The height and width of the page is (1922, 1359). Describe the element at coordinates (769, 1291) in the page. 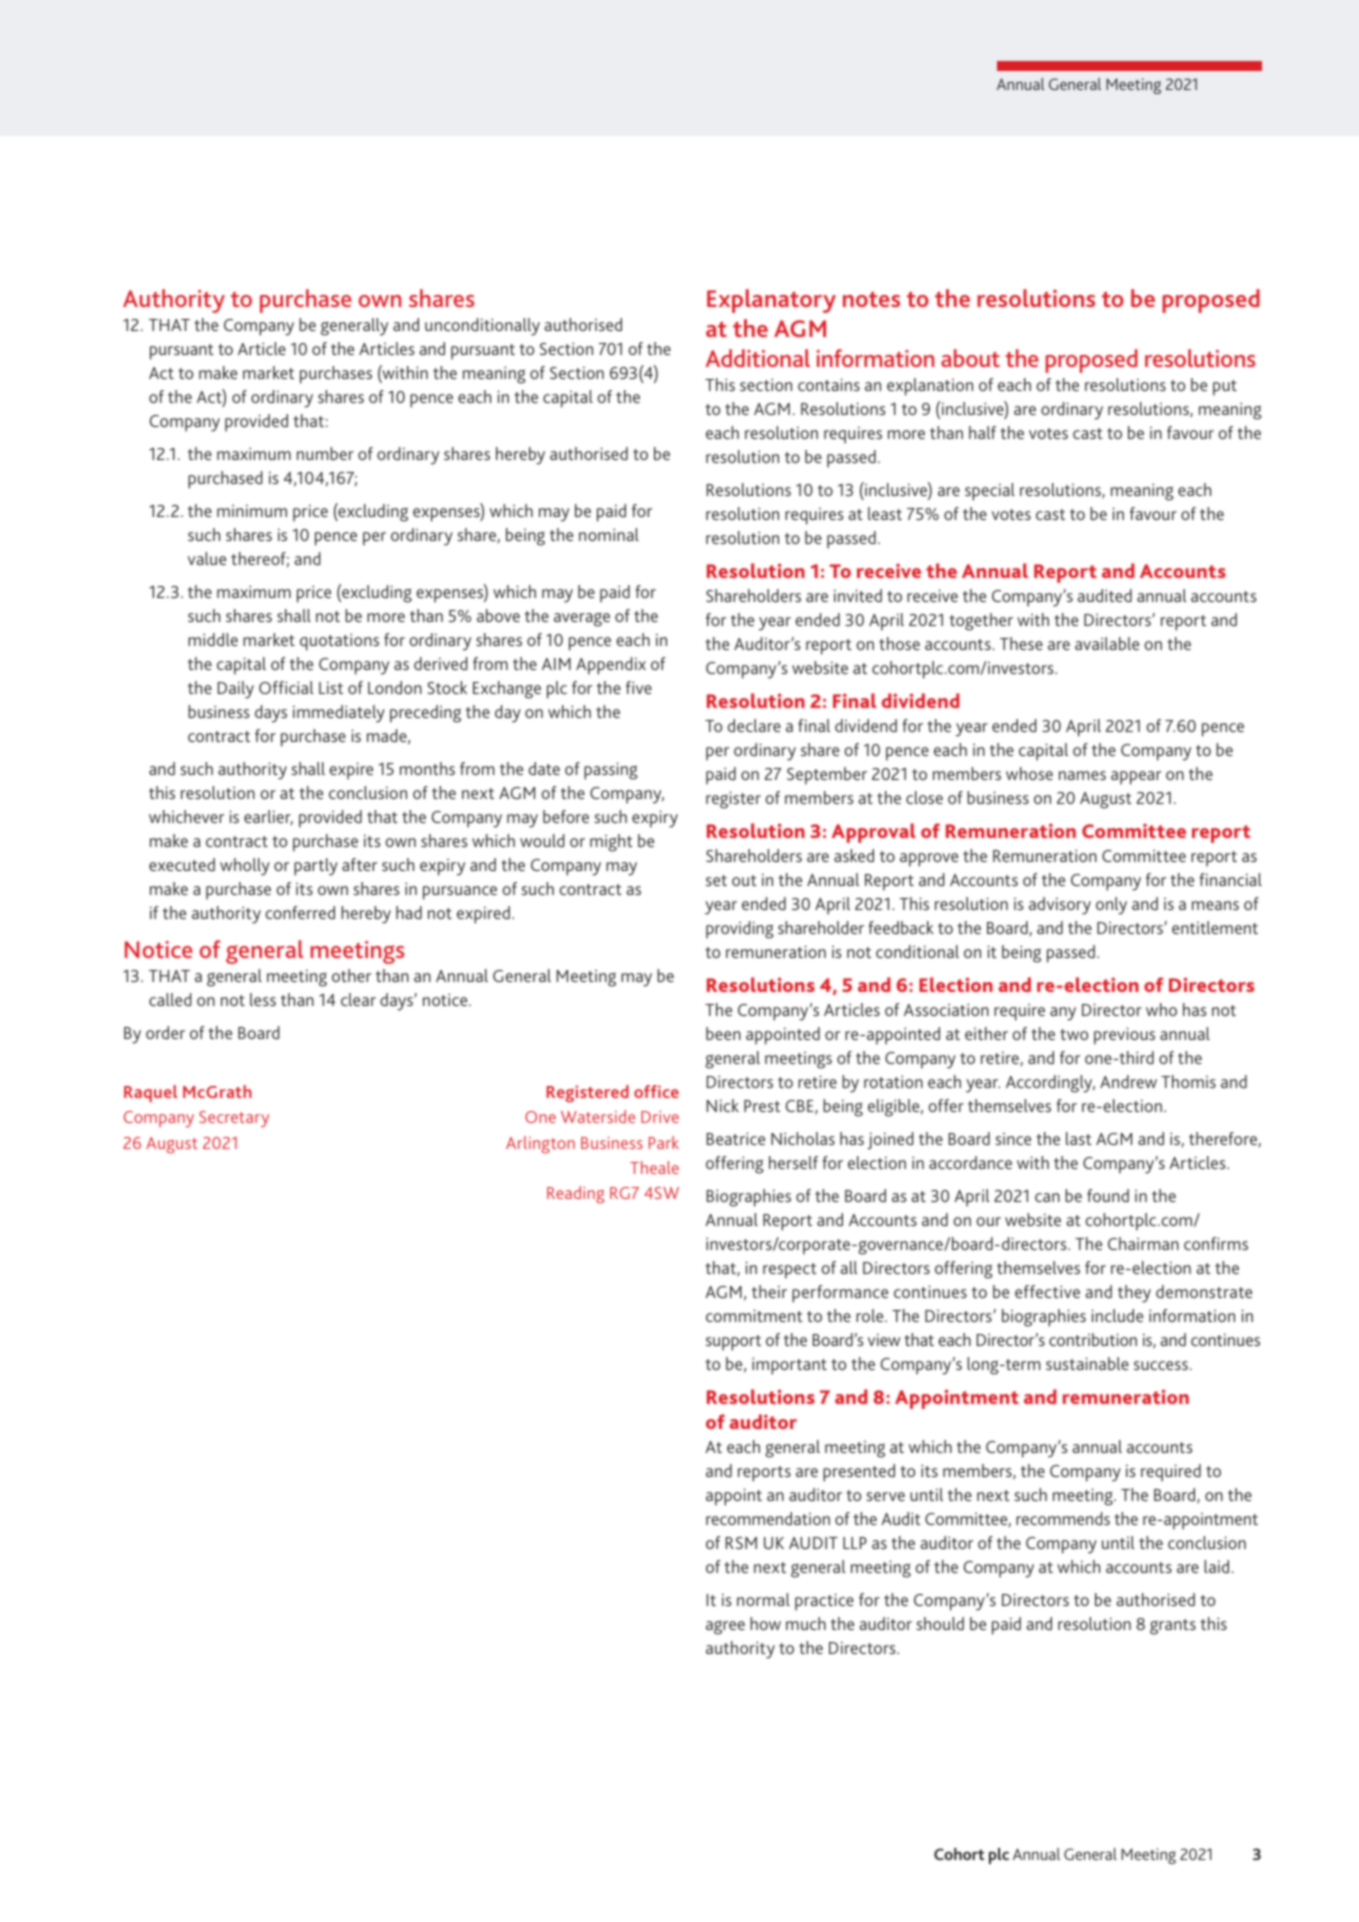

I see `their` at that location.
